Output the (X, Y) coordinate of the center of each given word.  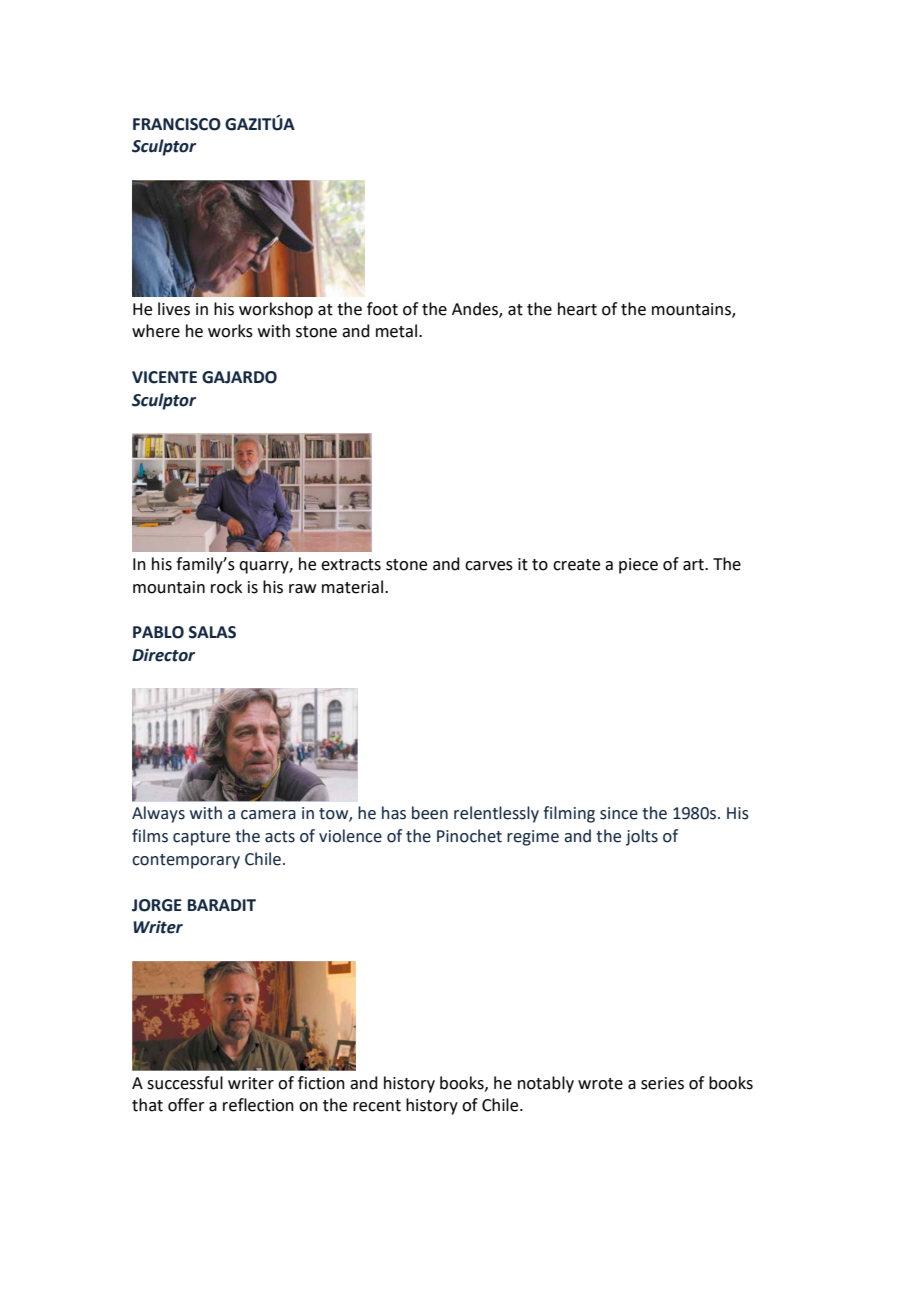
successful (185, 1083)
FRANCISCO (177, 124)
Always (158, 814)
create (576, 565)
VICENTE (164, 377)
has (394, 813)
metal (398, 331)
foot (382, 309)
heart (577, 309)
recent (377, 1106)
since (619, 813)
